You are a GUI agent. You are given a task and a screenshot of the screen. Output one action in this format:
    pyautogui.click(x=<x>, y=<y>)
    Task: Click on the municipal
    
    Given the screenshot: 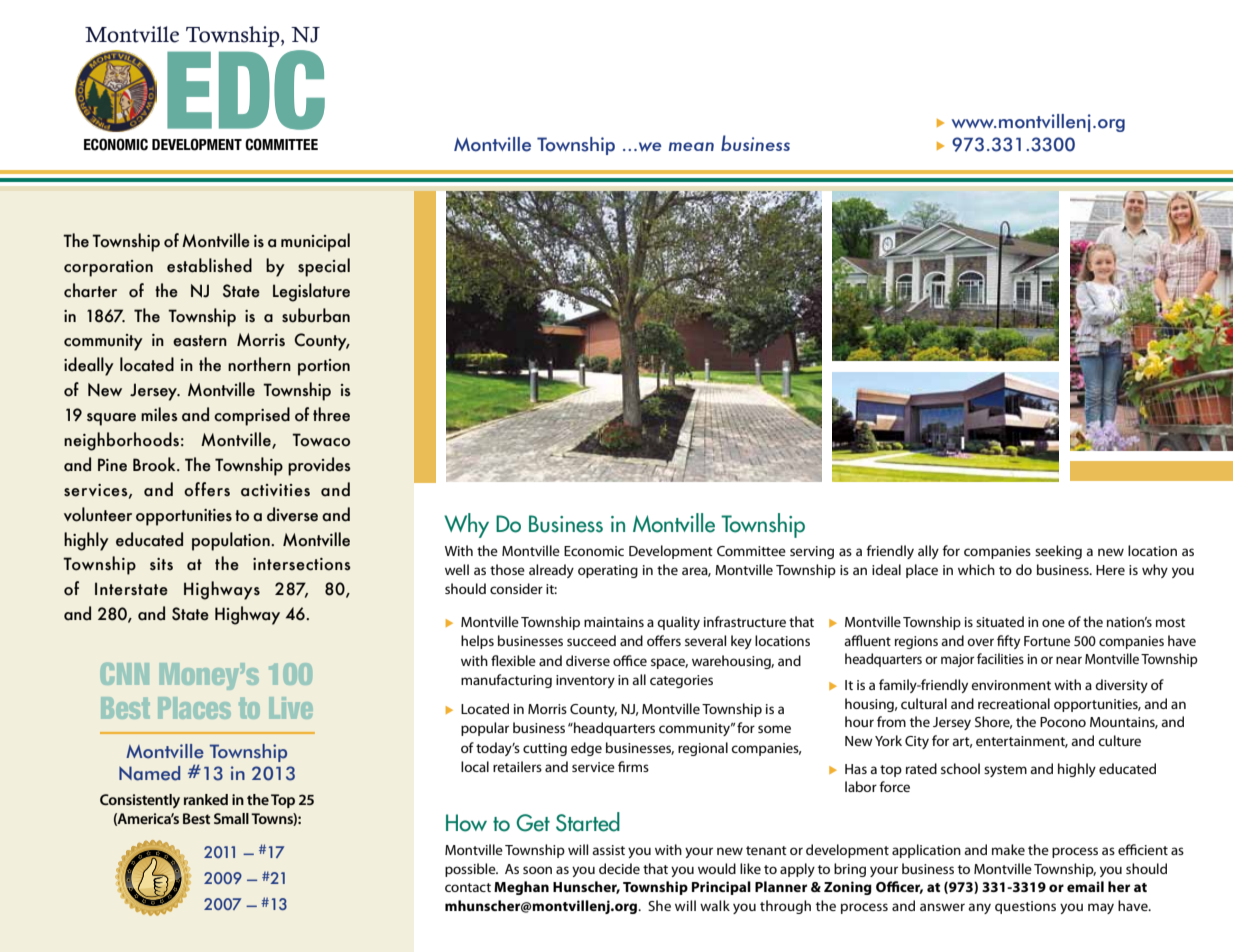 What is the action you would take?
    pyautogui.click(x=315, y=242)
